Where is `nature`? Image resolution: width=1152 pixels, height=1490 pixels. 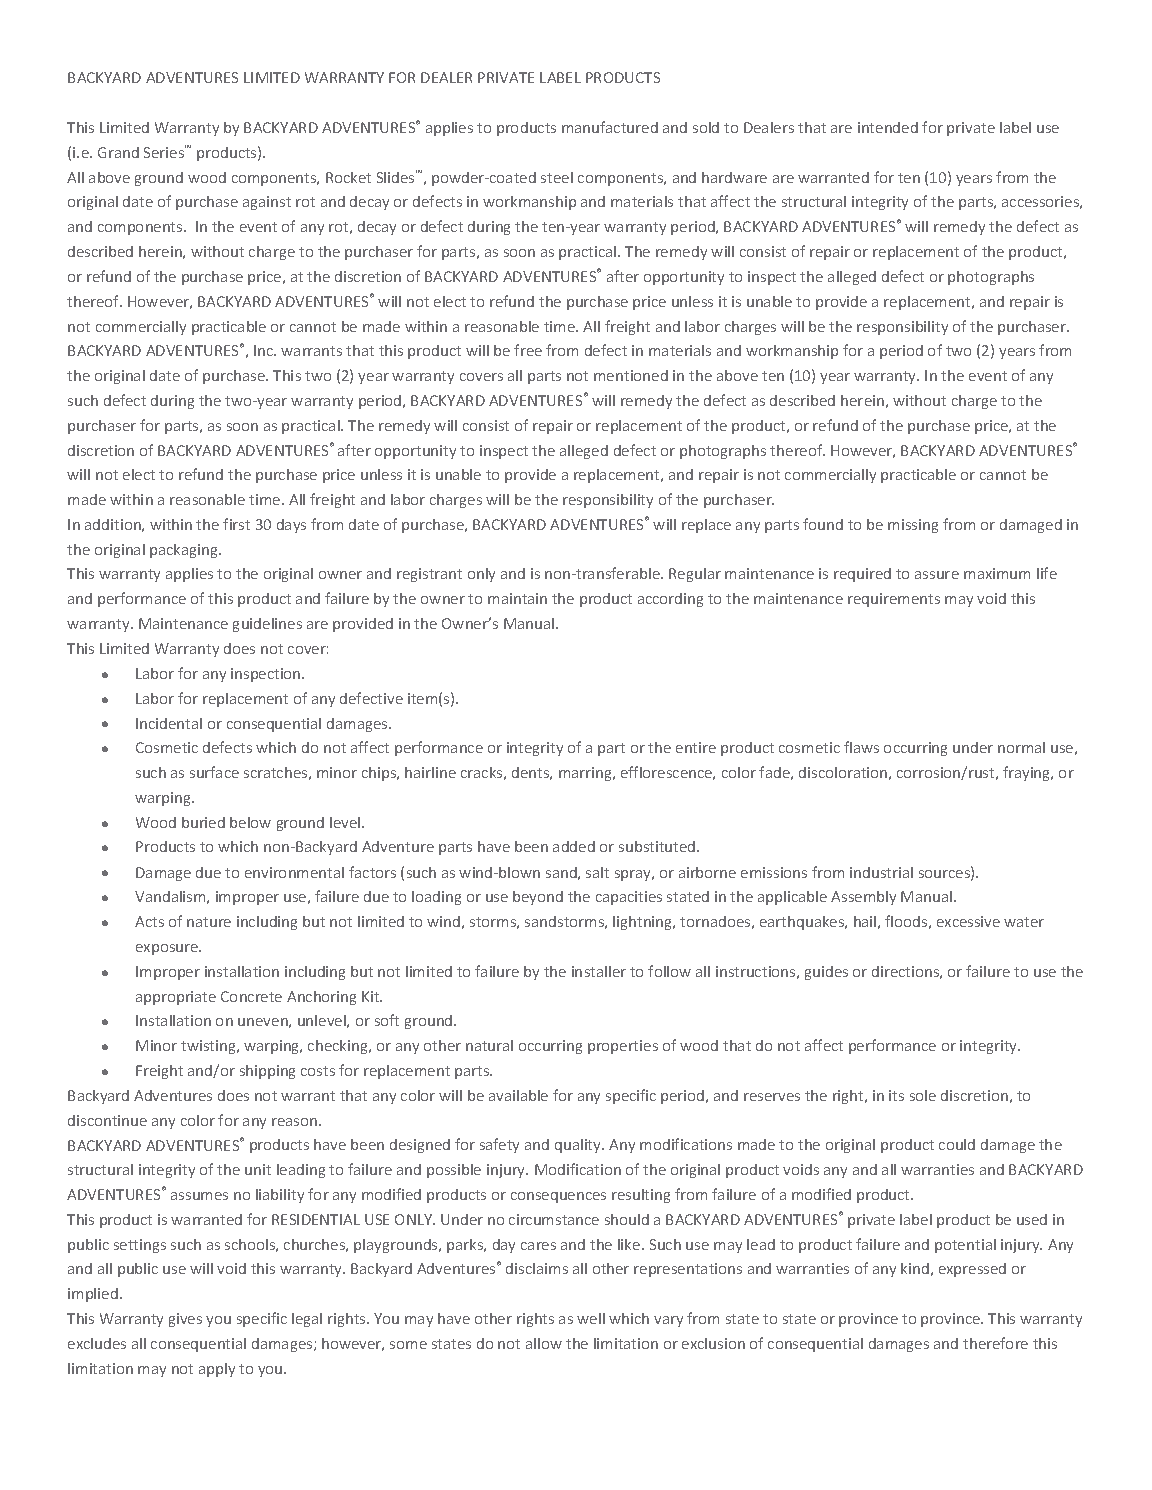
nature is located at coordinates (209, 922).
